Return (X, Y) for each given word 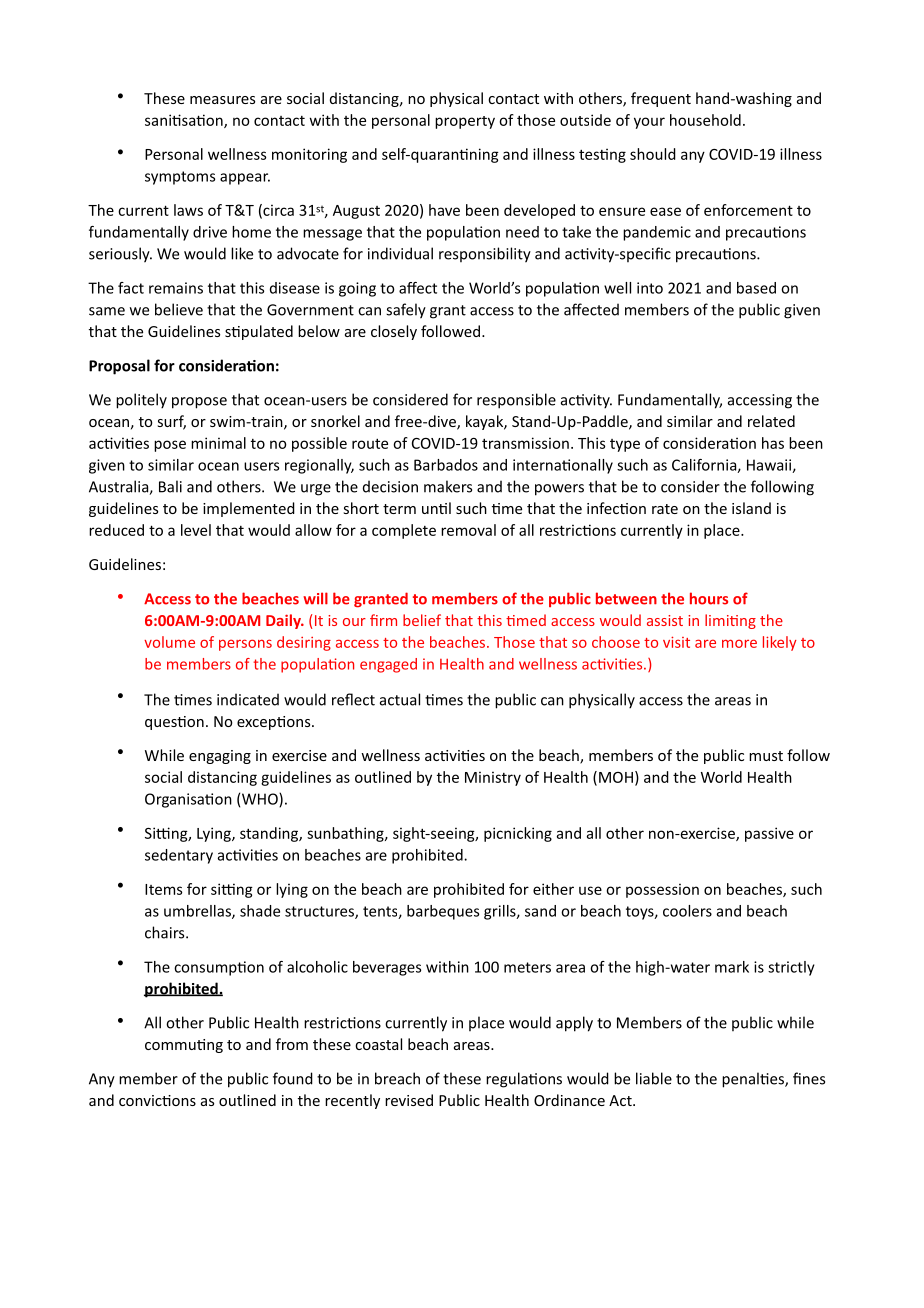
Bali (170, 486)
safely (406, 311)
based (756, 288)
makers (448, 486)
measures (222, 100)
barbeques (443, 912)
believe (179, 309)
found (293, 1078)
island (751, 508)
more (739, 643)
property (465, 122)
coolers (687, 911)
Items (163, 889)
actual (400, 699)
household (705, 120)
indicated (248, 699)
